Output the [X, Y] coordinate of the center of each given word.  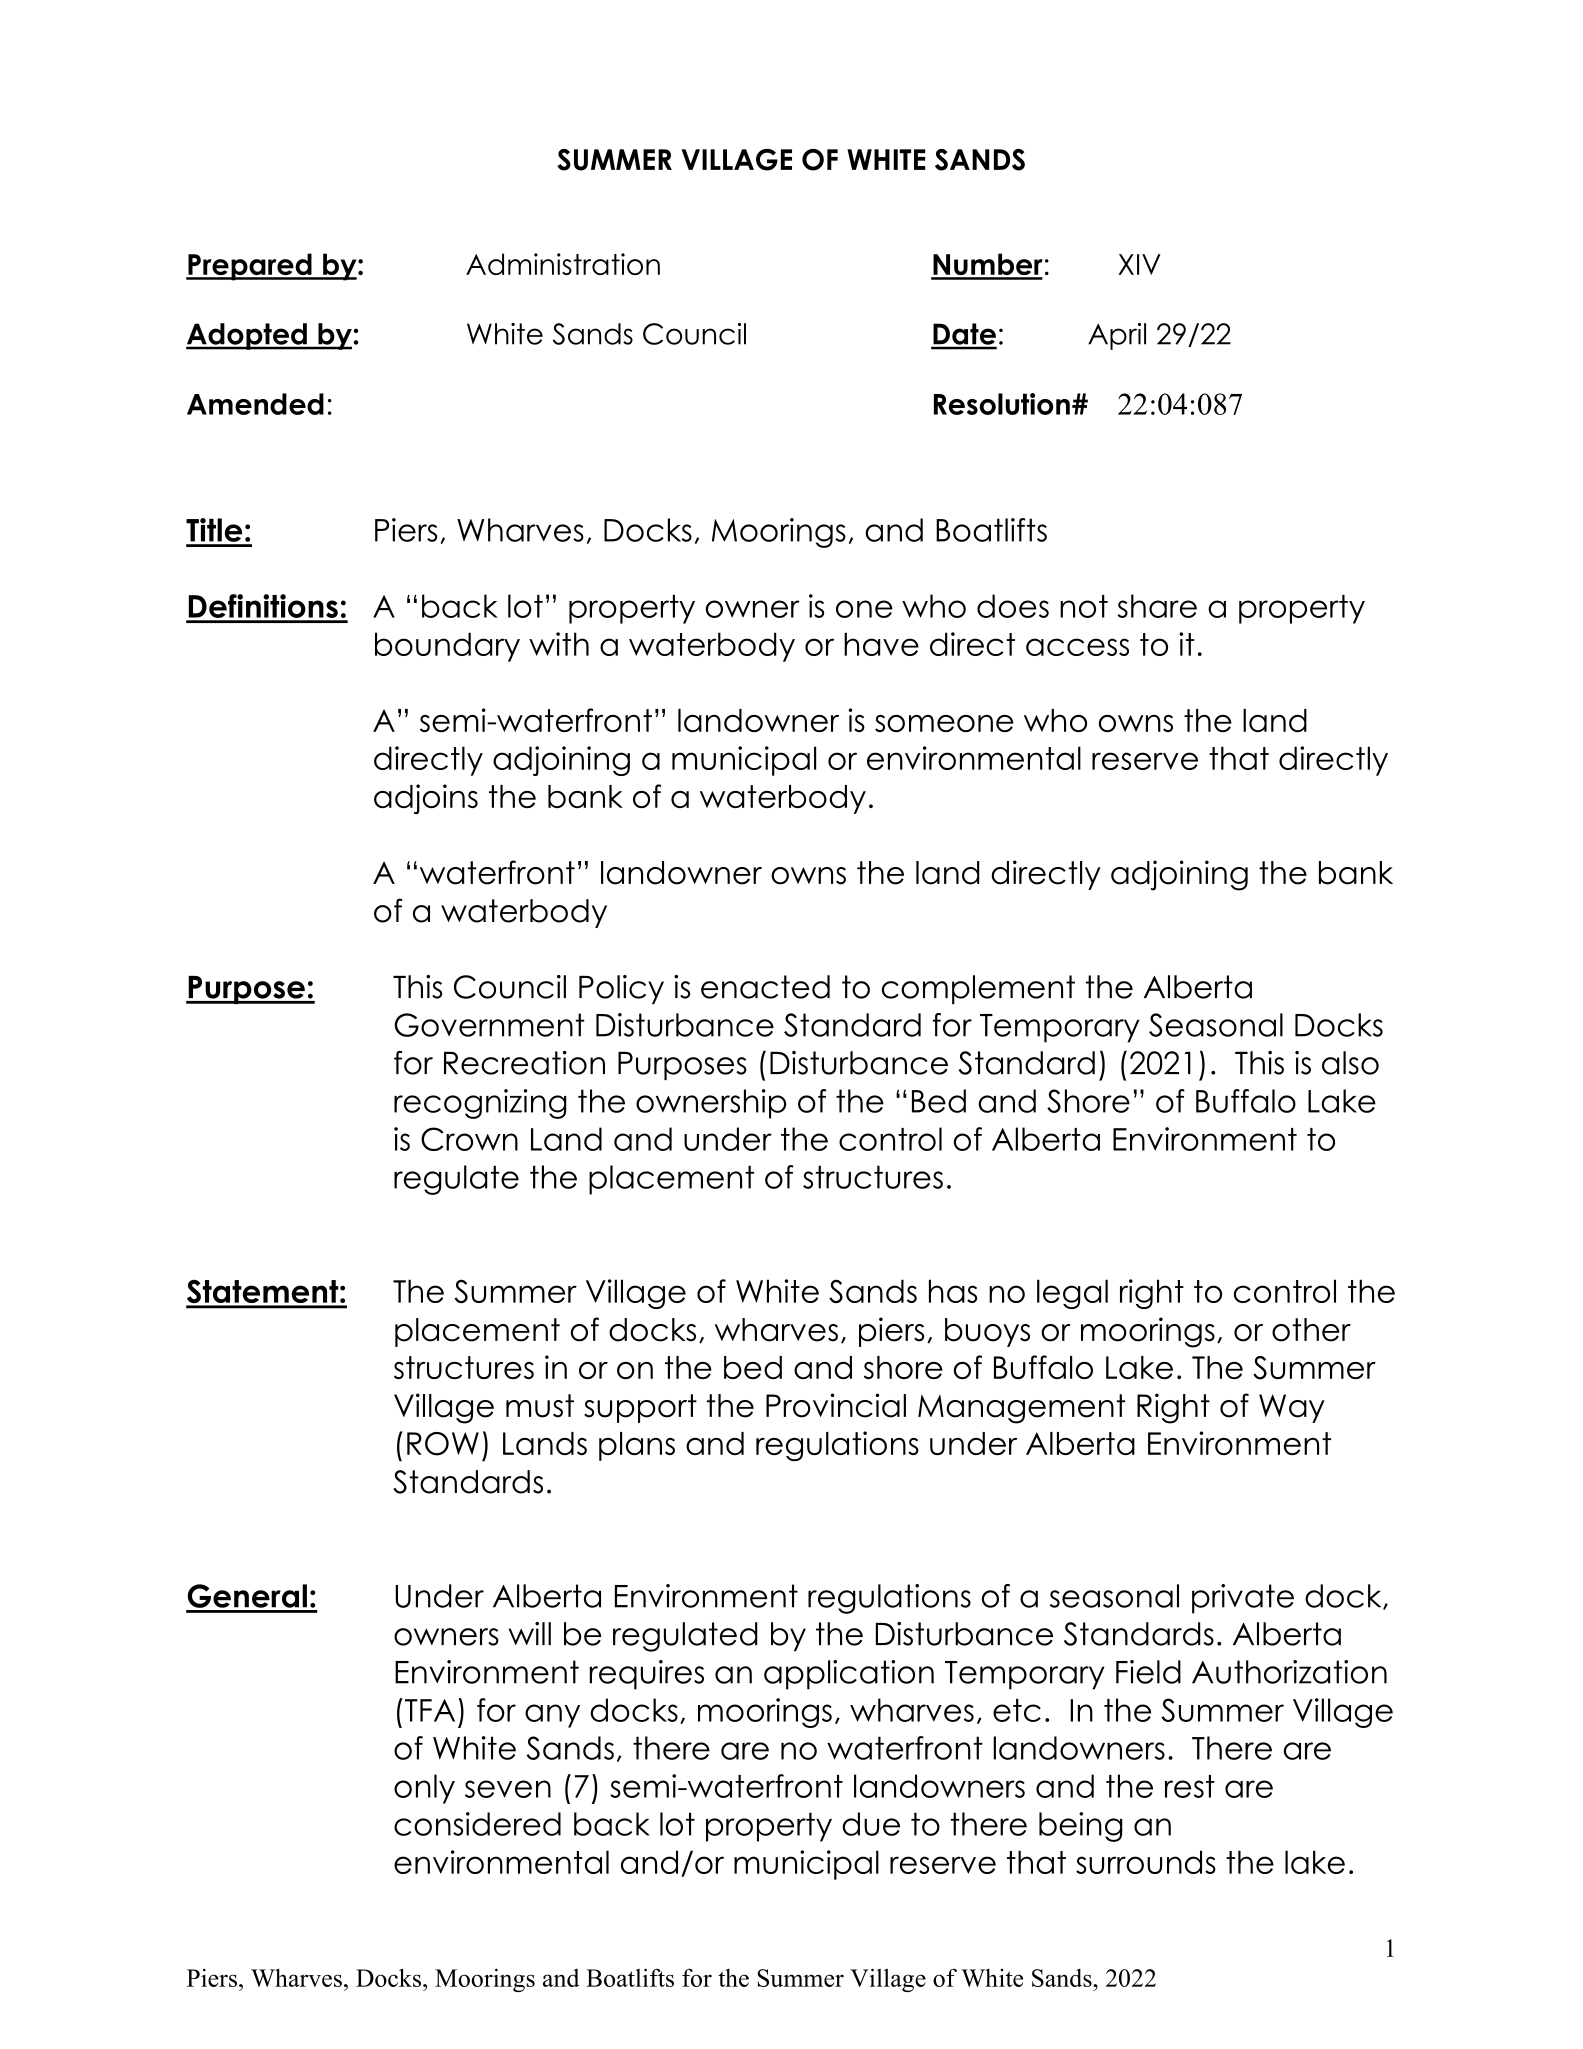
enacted [765, 987]
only [424, 1789]
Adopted [247, 336]
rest [1190, 1786]
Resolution [1002, 404]
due [871, 1824]
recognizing [480, 1104]
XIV [1139, 264]
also [1350, 1063]
